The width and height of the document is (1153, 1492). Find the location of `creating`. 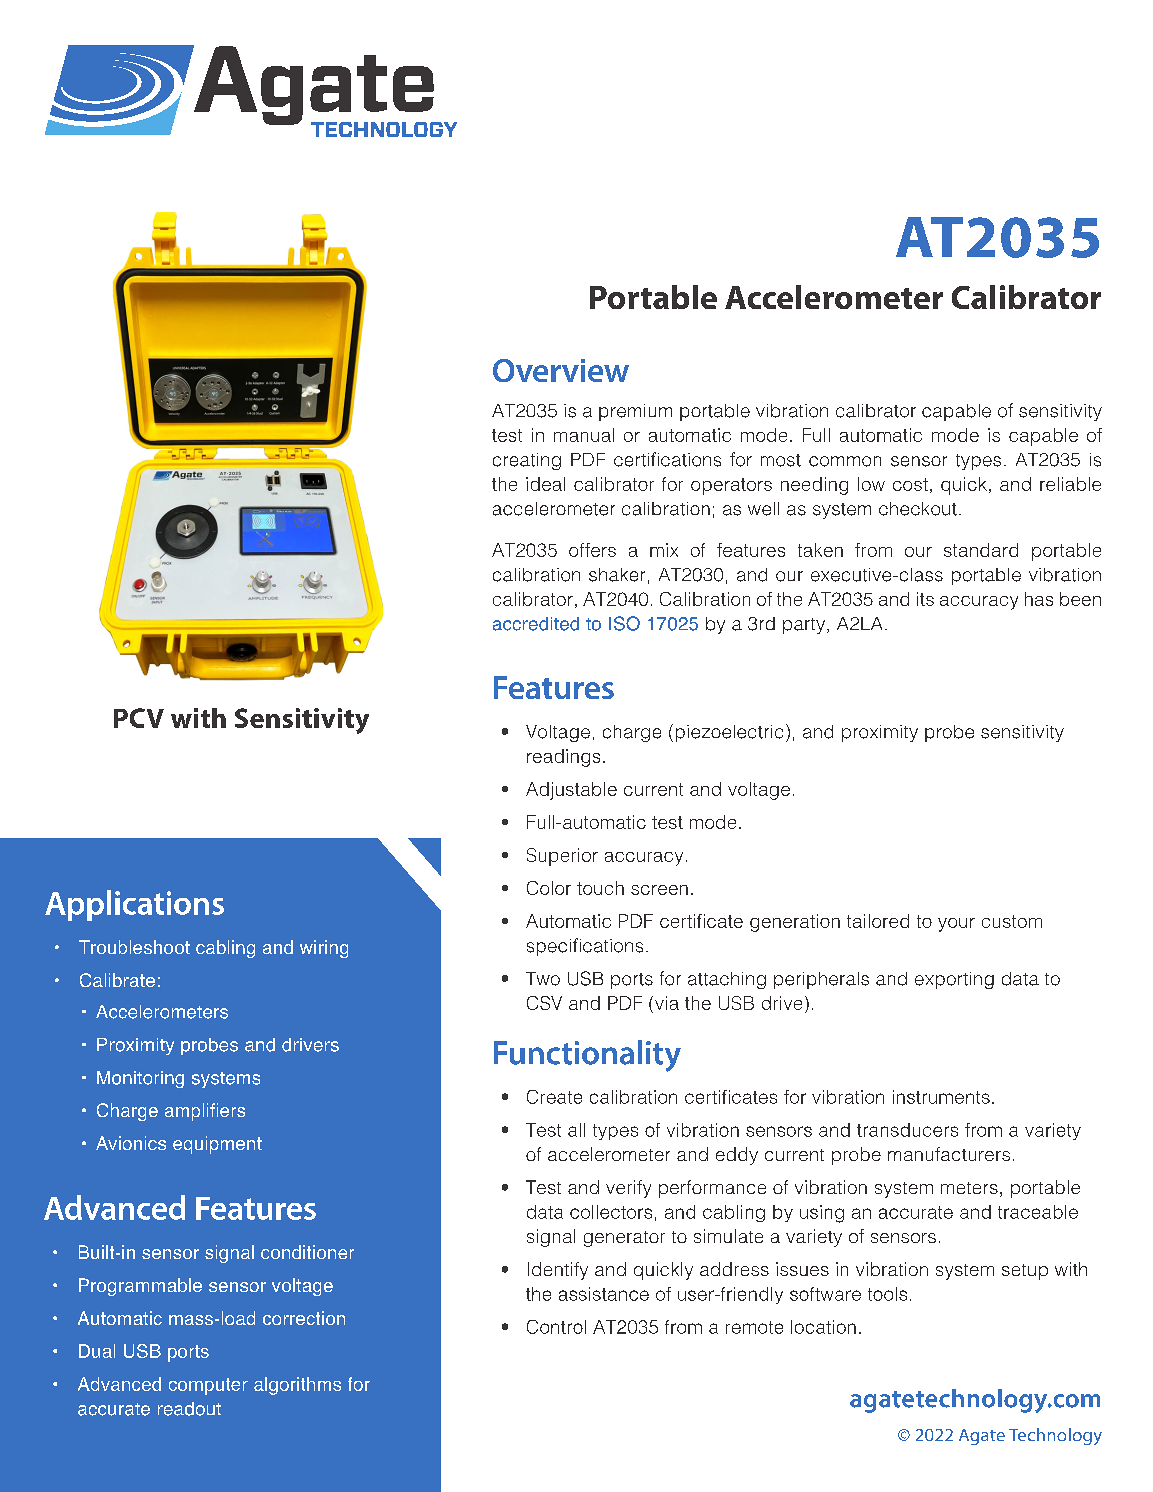

creating is located at coordinates (527, 461).
